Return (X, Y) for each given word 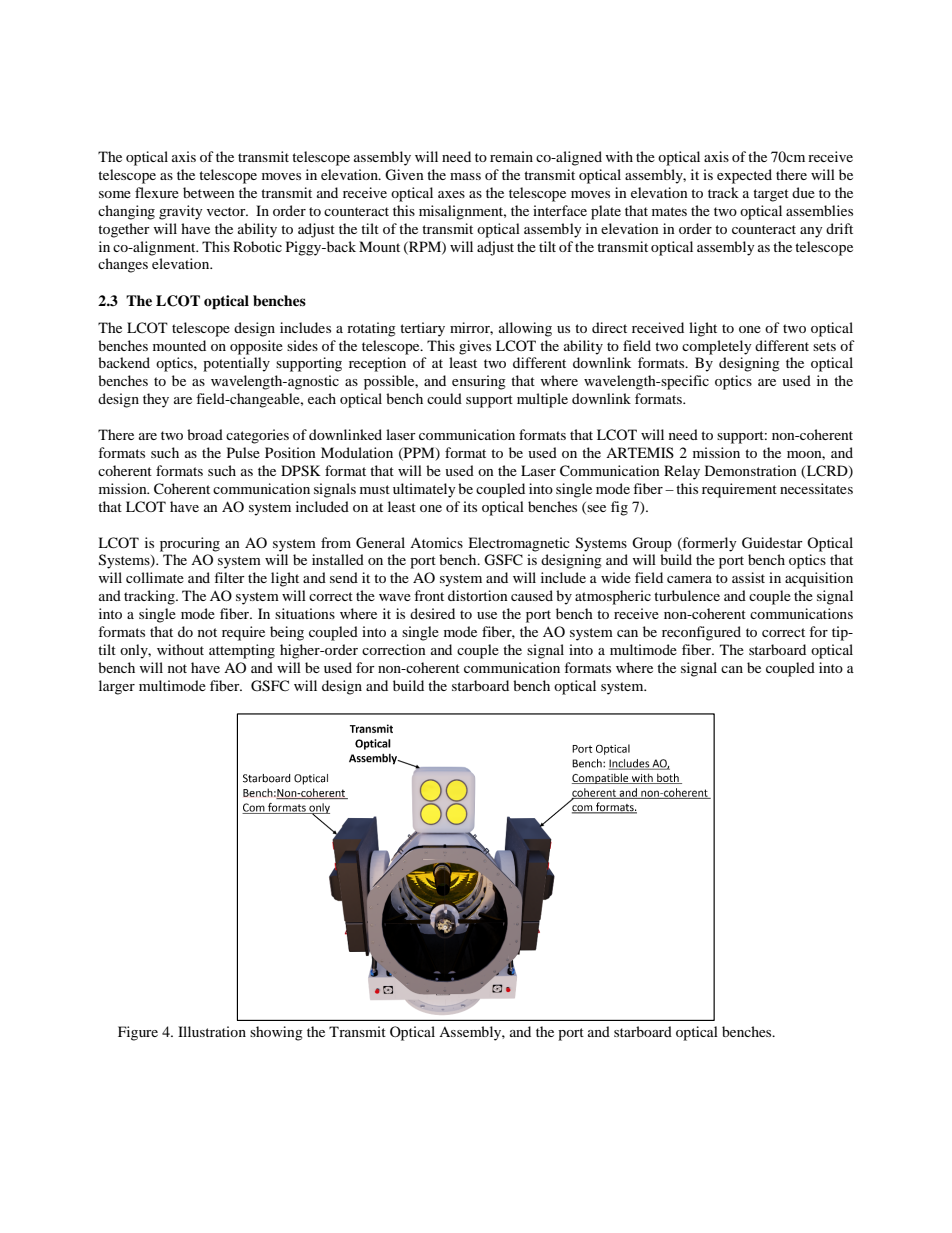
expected (744, 176)
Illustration (212, 1031)
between (209, 192)
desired (432, 613)
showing (276, 1033)
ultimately (424, 490)
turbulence (687, 595)
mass (465, 176)
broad (205, 434)
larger (117, 687)
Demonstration (751, 470)
